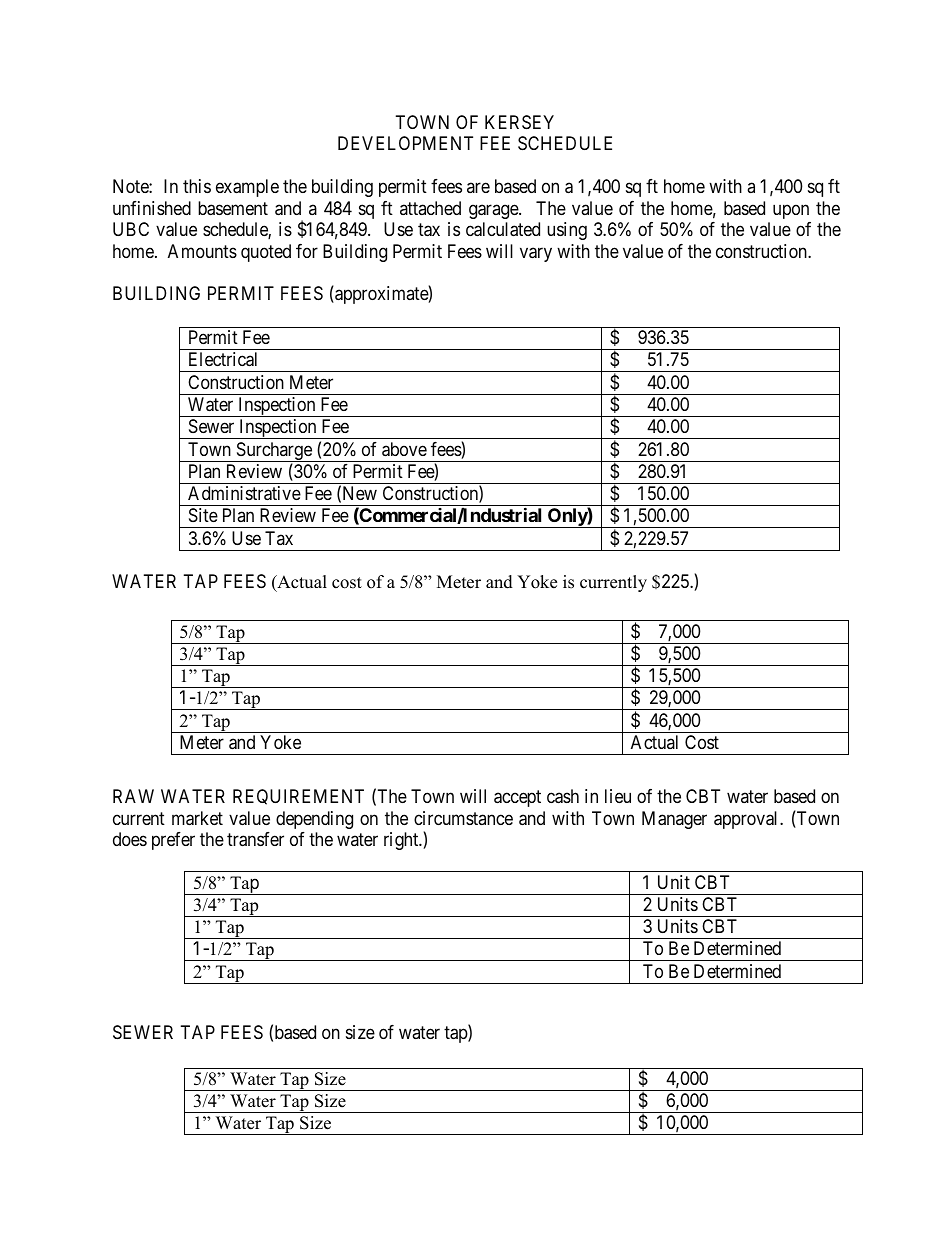 This screenshot has height=1233, width=952. Describe the element at coordinates (197, 818) in the screenshot. I see `market` at that location.
